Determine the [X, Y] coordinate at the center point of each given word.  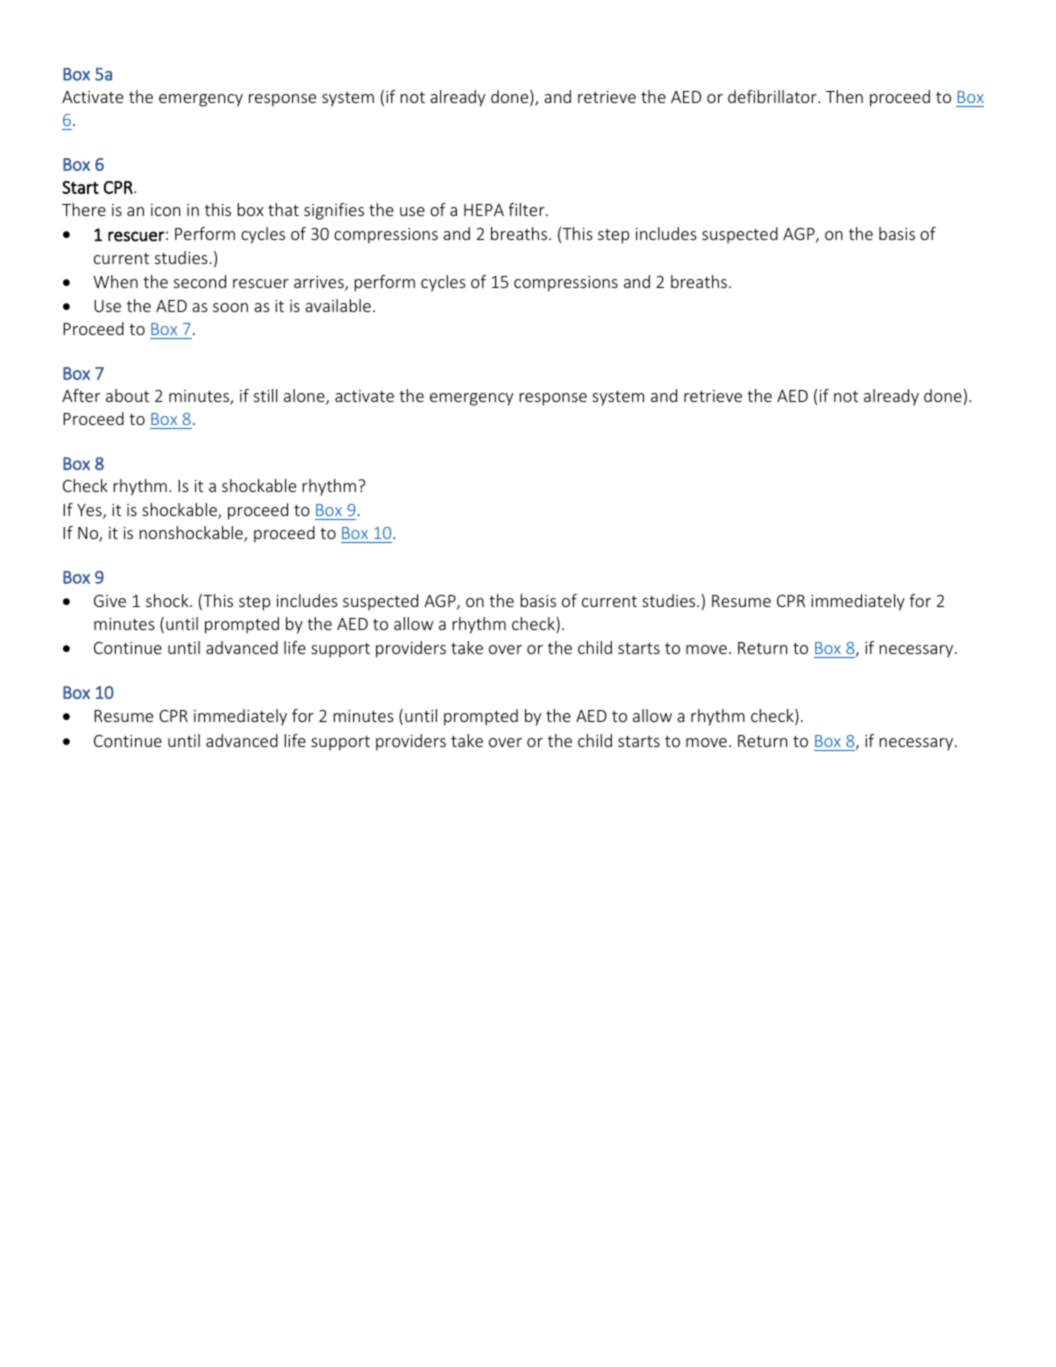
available [338, 305]
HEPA [484, 210]
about [127, 395]
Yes [90, 511]
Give [110, 601]
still [265, 395]
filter [527, 209]
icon [165, 210]
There [84, 209]
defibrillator [773, 96]
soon [230, 307]
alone [305, 397]
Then [844, 96]
